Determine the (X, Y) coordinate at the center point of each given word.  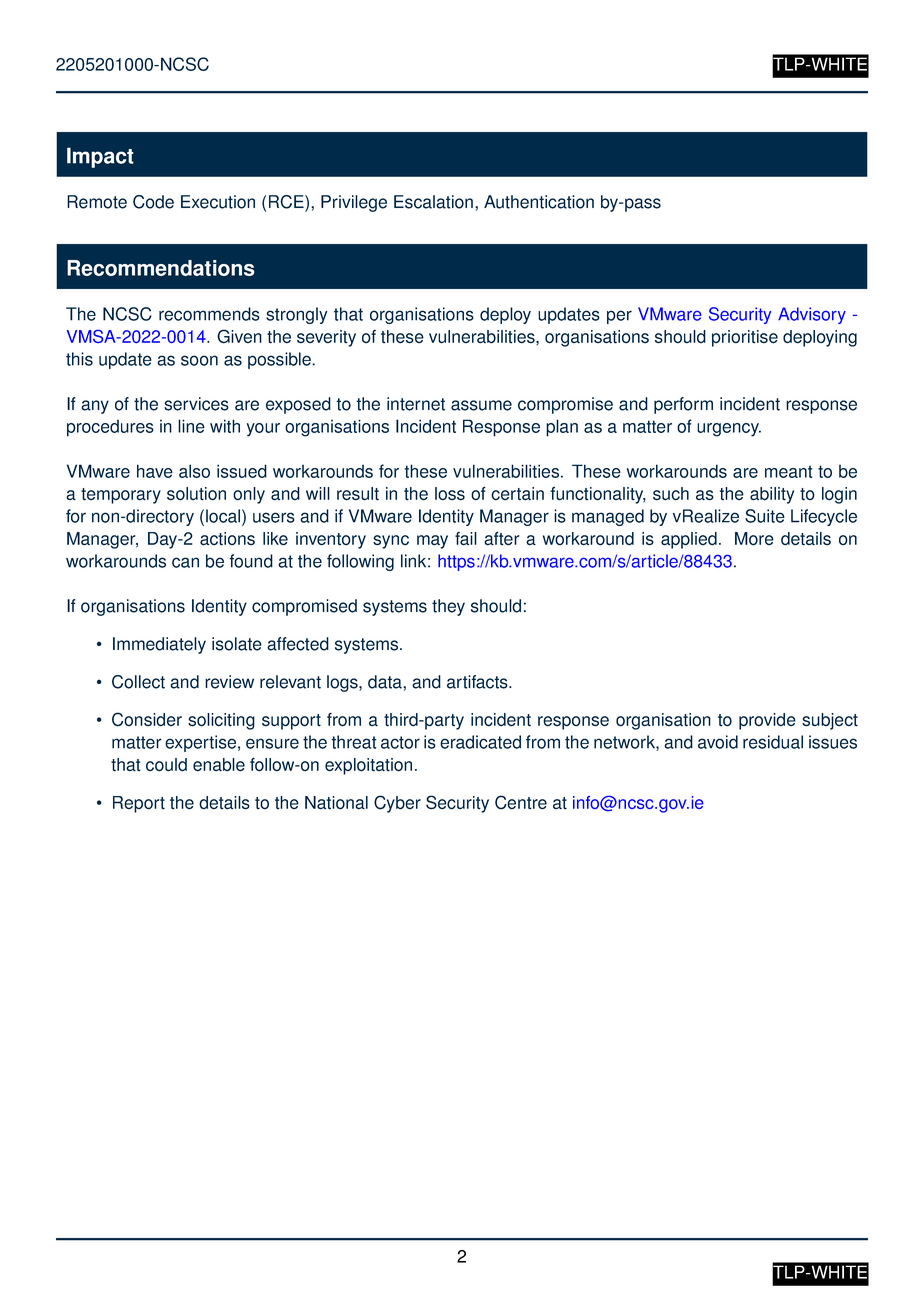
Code (153, 202)
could (166, 765)
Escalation (435, 202)
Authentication (539, 202)
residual (773, 742)
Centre (521, 802)
